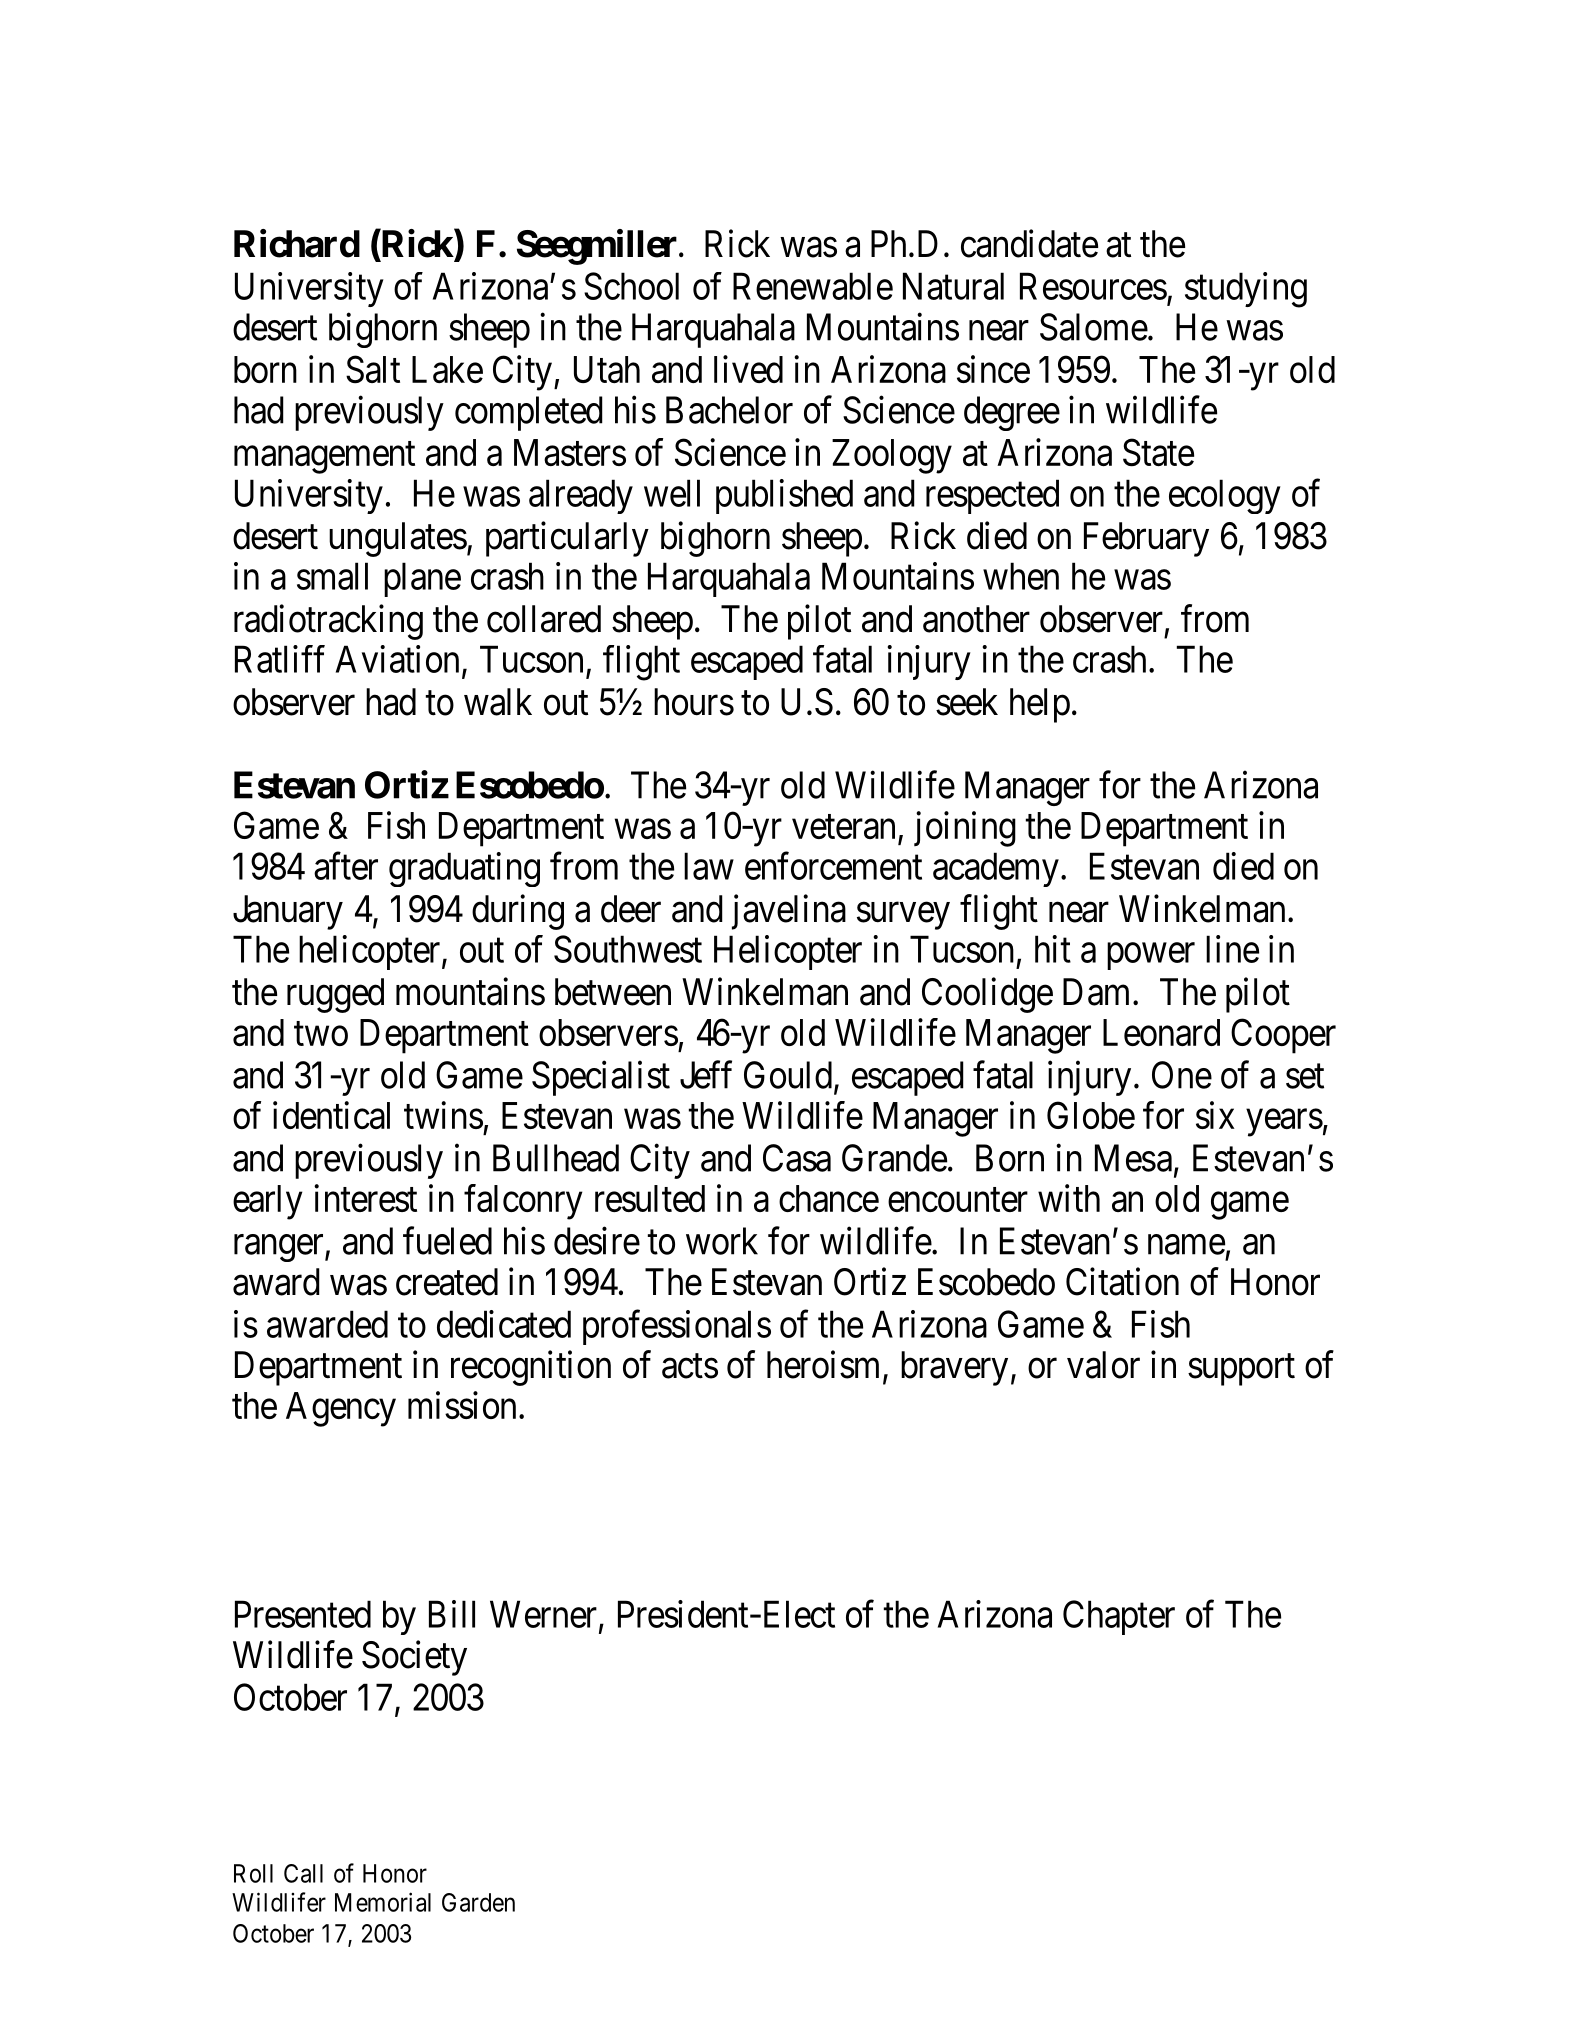 This screenshot has height=2041, width=1577. What do you see at coordinates (373, 369) in the screenshot?
I see `Salt` at bounding box center [373, 369].
